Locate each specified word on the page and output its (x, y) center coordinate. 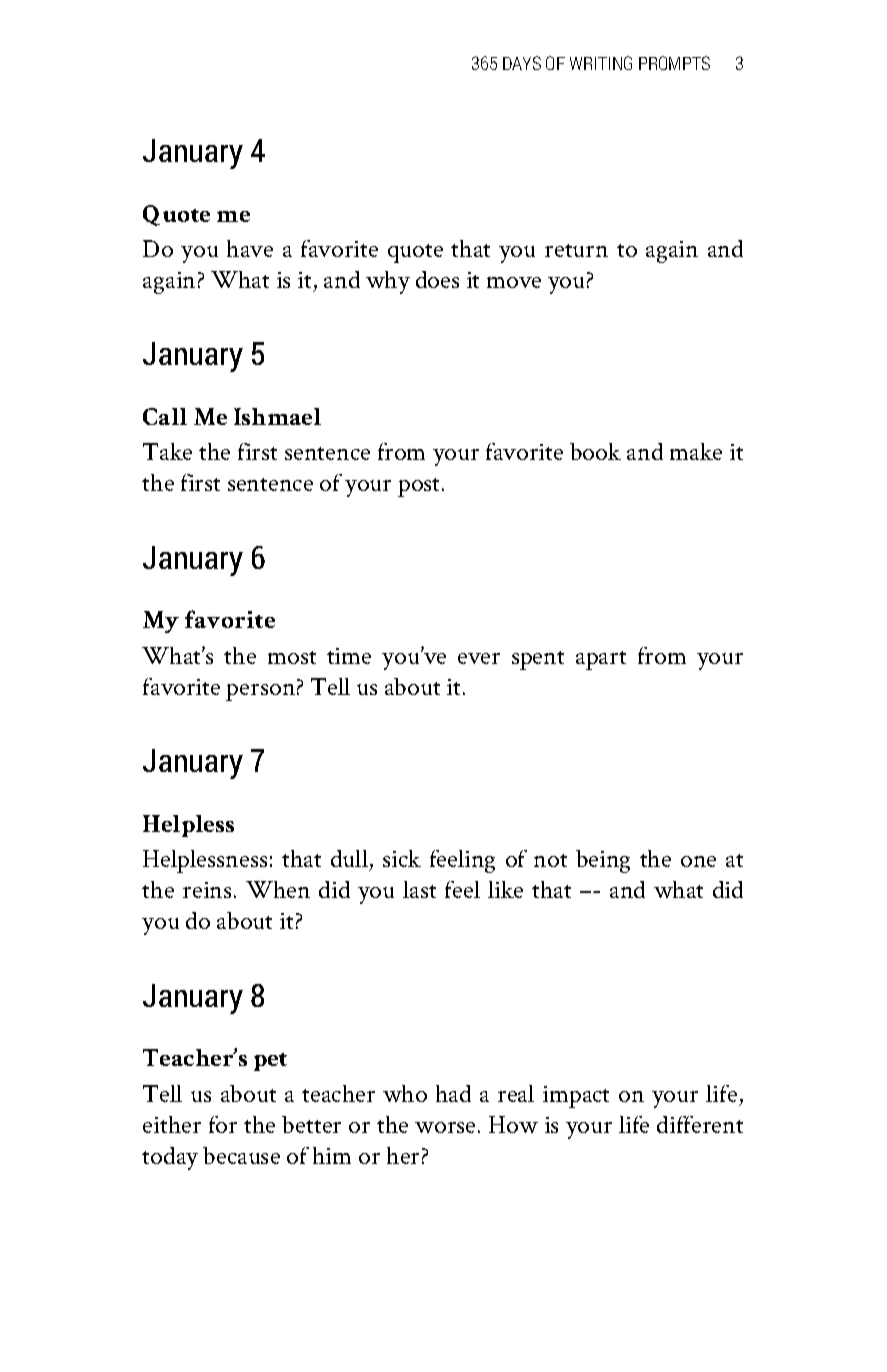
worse (445, 1127)
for (223, 1124)
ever (479, 658)
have (250, 248)
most (292, 657)
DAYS (522, 63)
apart (601, 660)
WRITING (601, 63)
